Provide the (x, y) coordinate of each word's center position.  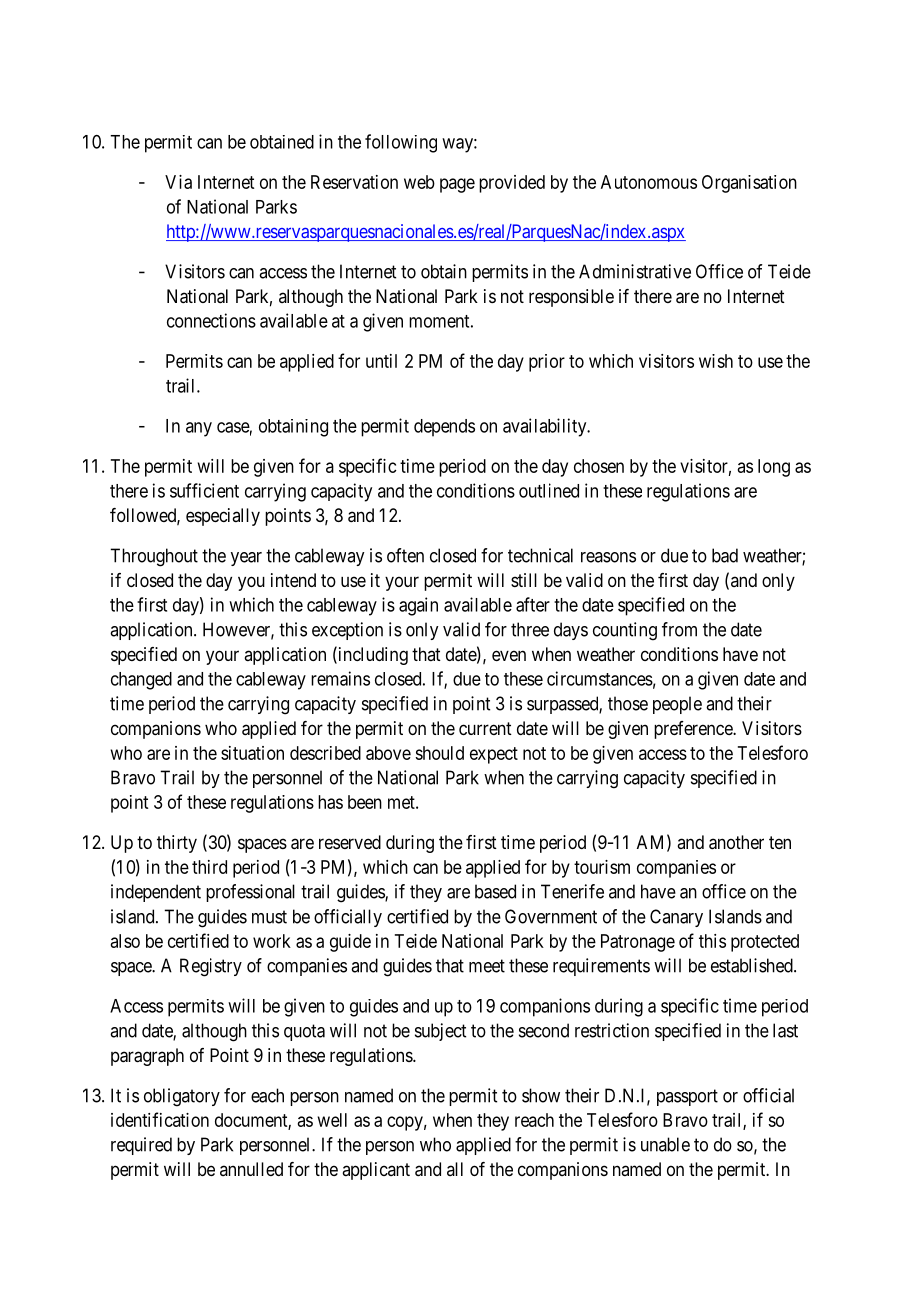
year (246, 559)
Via (178, 182)
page (457, 185)
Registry (211, 967)
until (381, 361)
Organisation (749, 184)
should (439, 753)
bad (725, 555)
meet (487, 966)
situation (252, 753)
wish (716, 361)
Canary (676, 918)
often (405, 555)
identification (160, 1119)
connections (211, 320)
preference (694, 730)
